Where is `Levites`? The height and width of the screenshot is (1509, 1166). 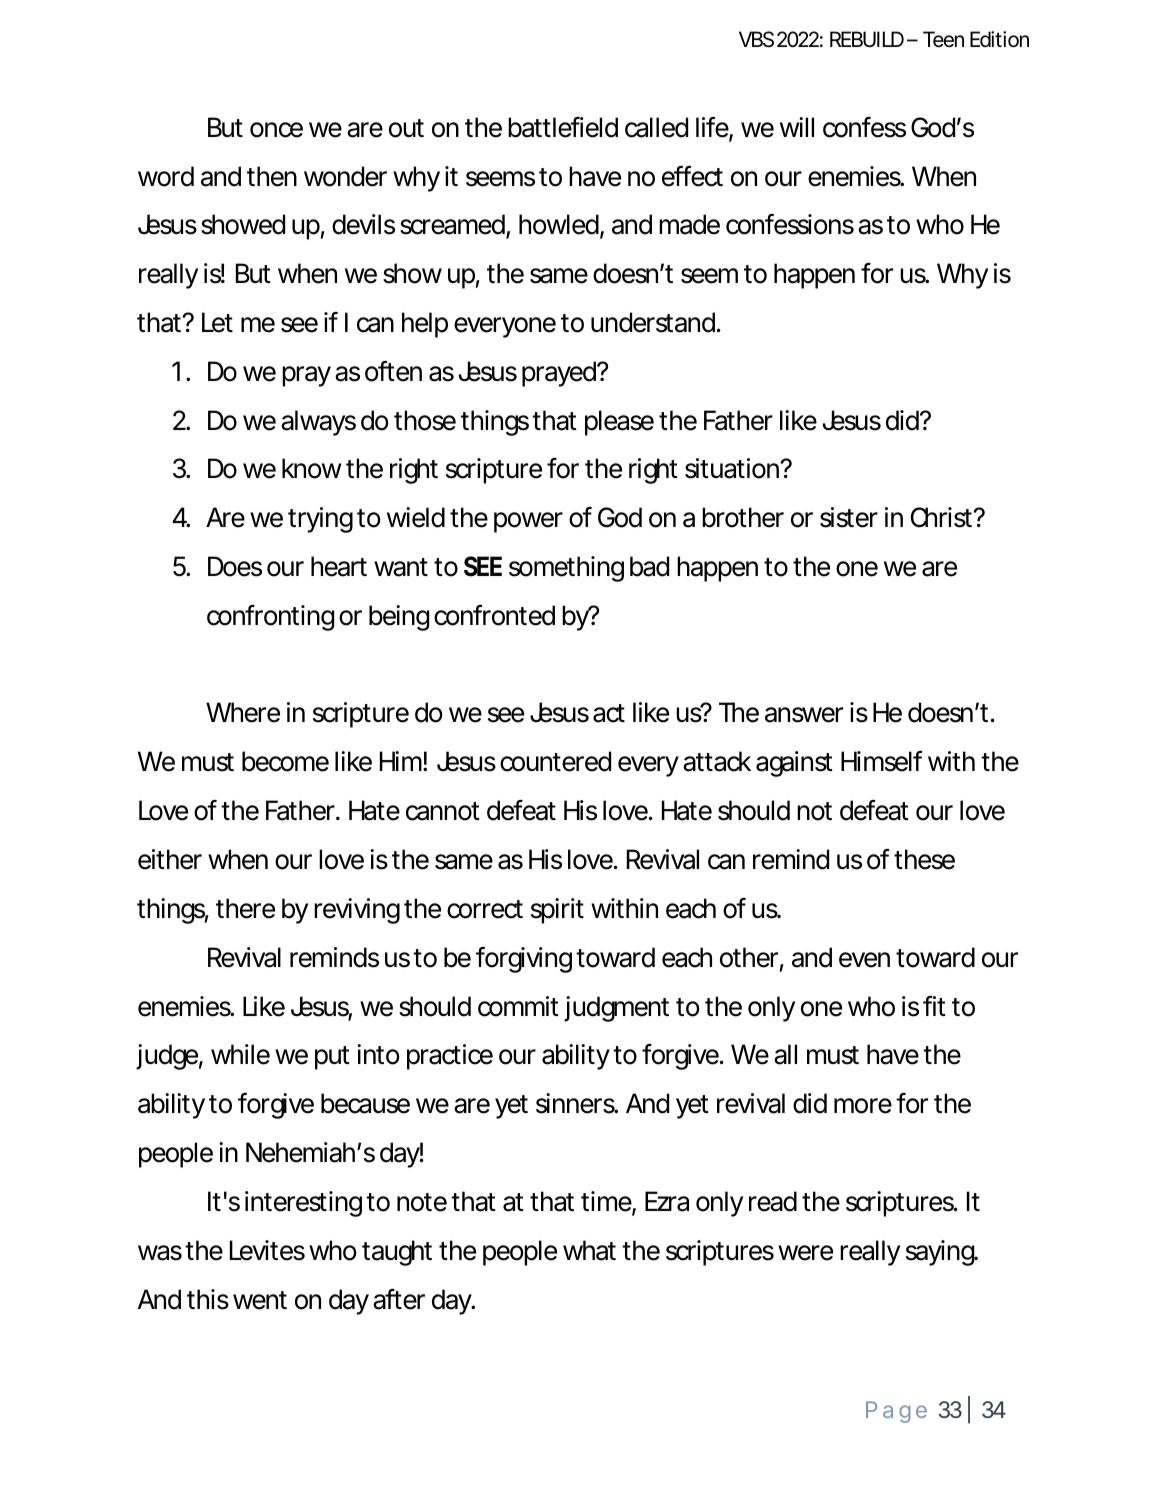 Levites is located at coordinates (267, 1250).
